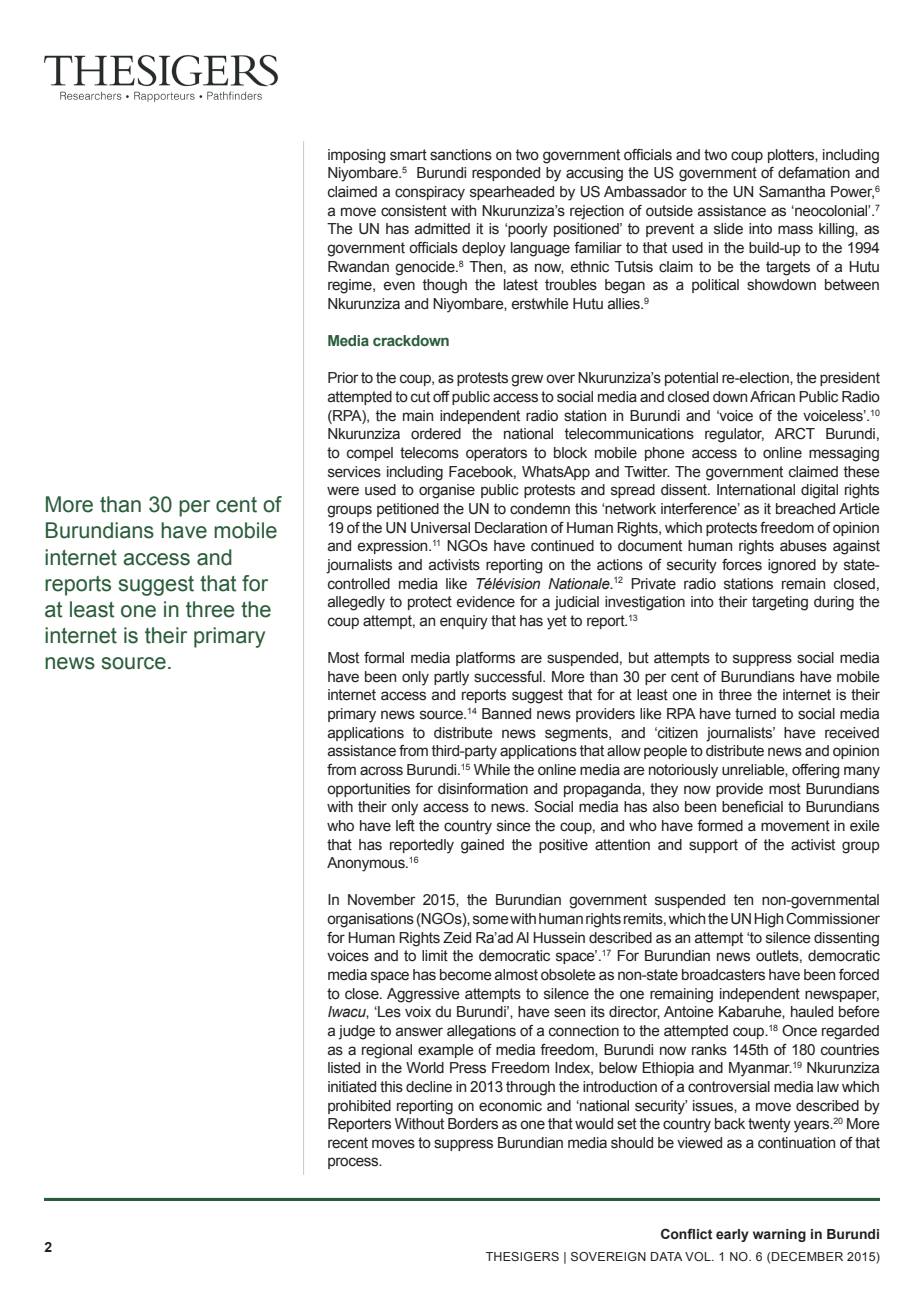  I want to click on warning, so click(779, 1235).
